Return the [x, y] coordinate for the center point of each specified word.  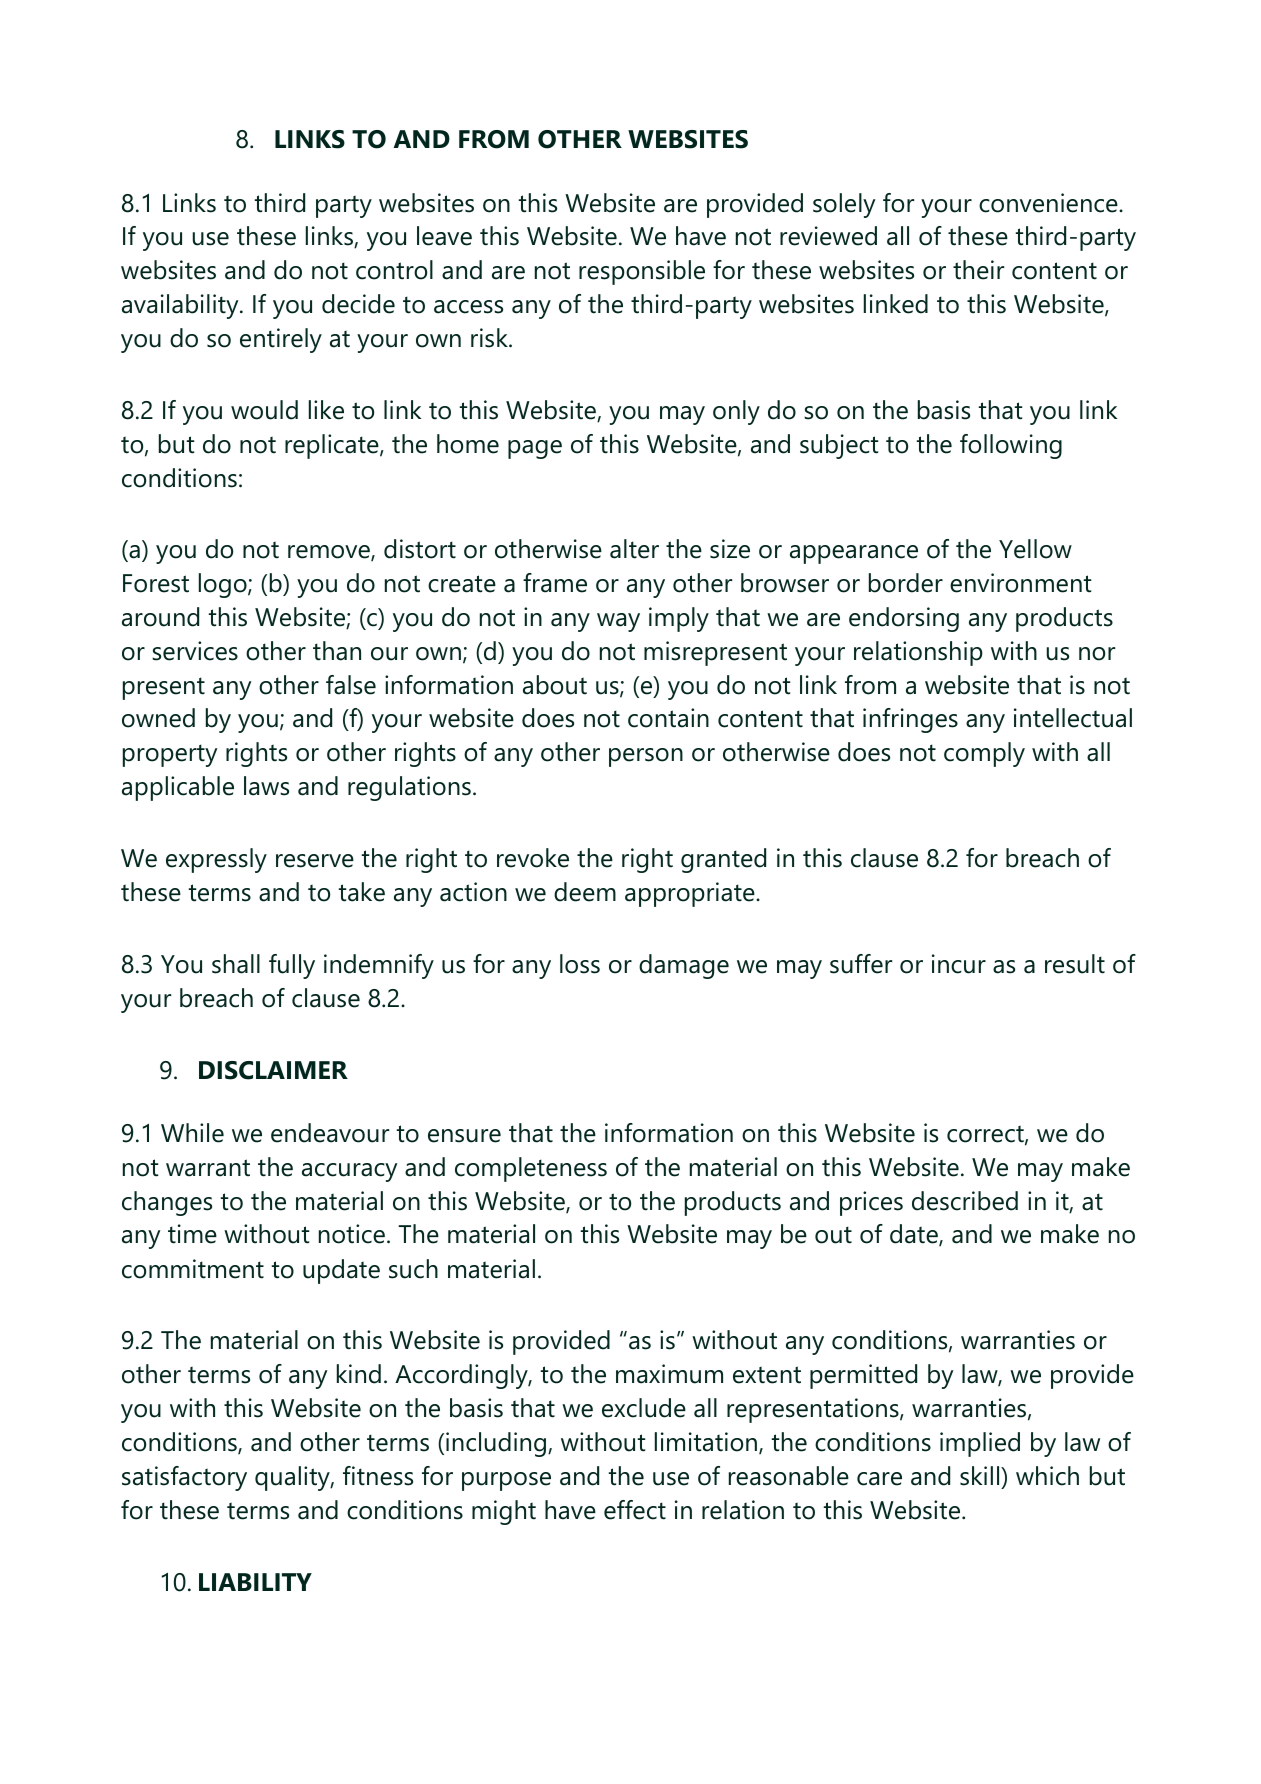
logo [224, 585]
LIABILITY [255, 1582]
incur [959, 964]
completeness [531, 1169]
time [192, 1234]
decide [358, 304]
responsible [642, 272]
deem [585, 892]
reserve [315, 861]
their [978, 270]
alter [634, 549]
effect [635, 1510]
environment [1020, 583]
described [965, 1201]
